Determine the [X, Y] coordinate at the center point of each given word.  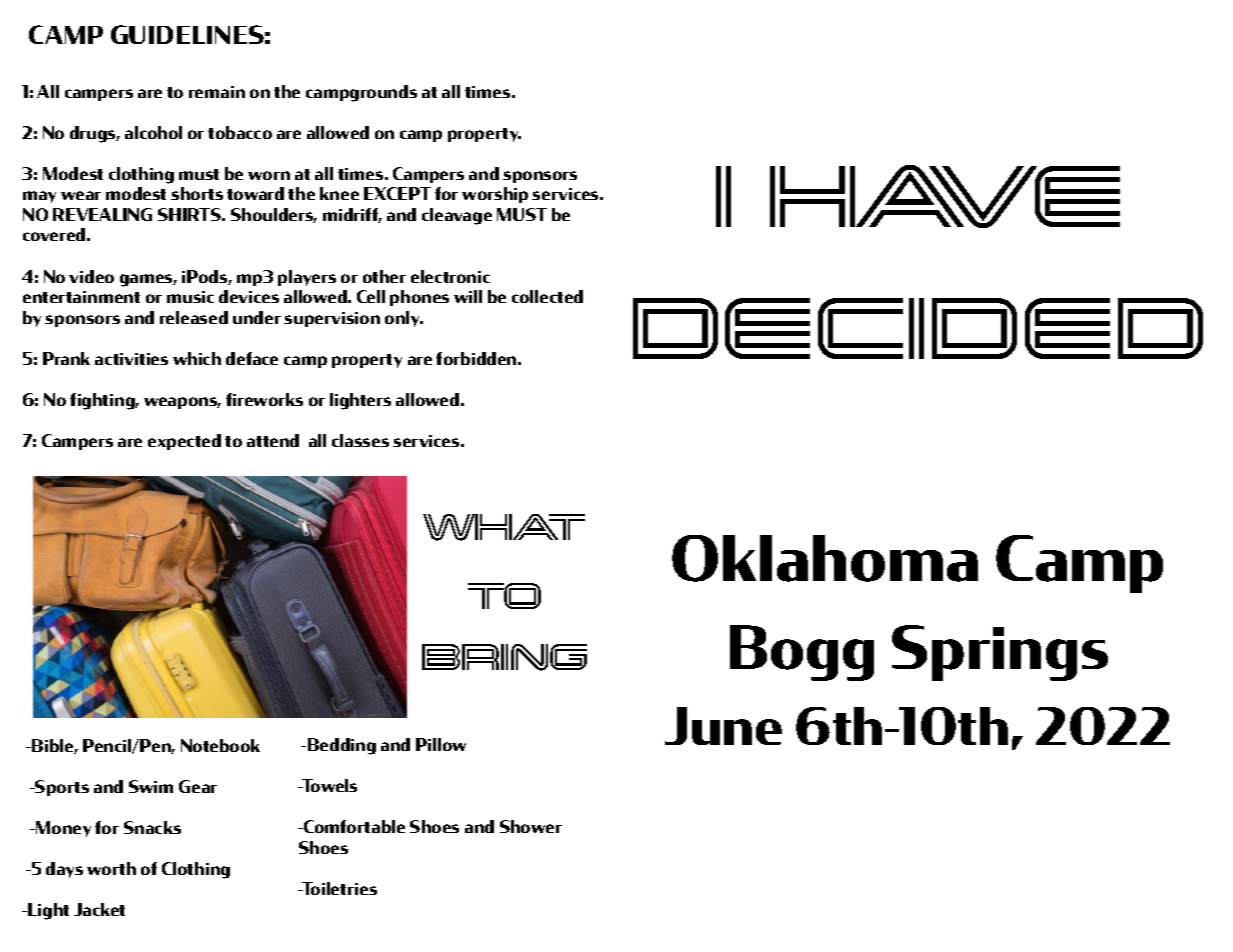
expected [184, 442]
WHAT [504, 527]
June [723, 726]
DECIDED [918, 328]
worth [111, 868]
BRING [504, 657]
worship [495, 195]
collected [547, 296]
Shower [531, 826]
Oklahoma [825, 558]
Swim [151, 786]
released [194, 317]
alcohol [153, 132]
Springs [1000, 653]
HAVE [945, 196]
